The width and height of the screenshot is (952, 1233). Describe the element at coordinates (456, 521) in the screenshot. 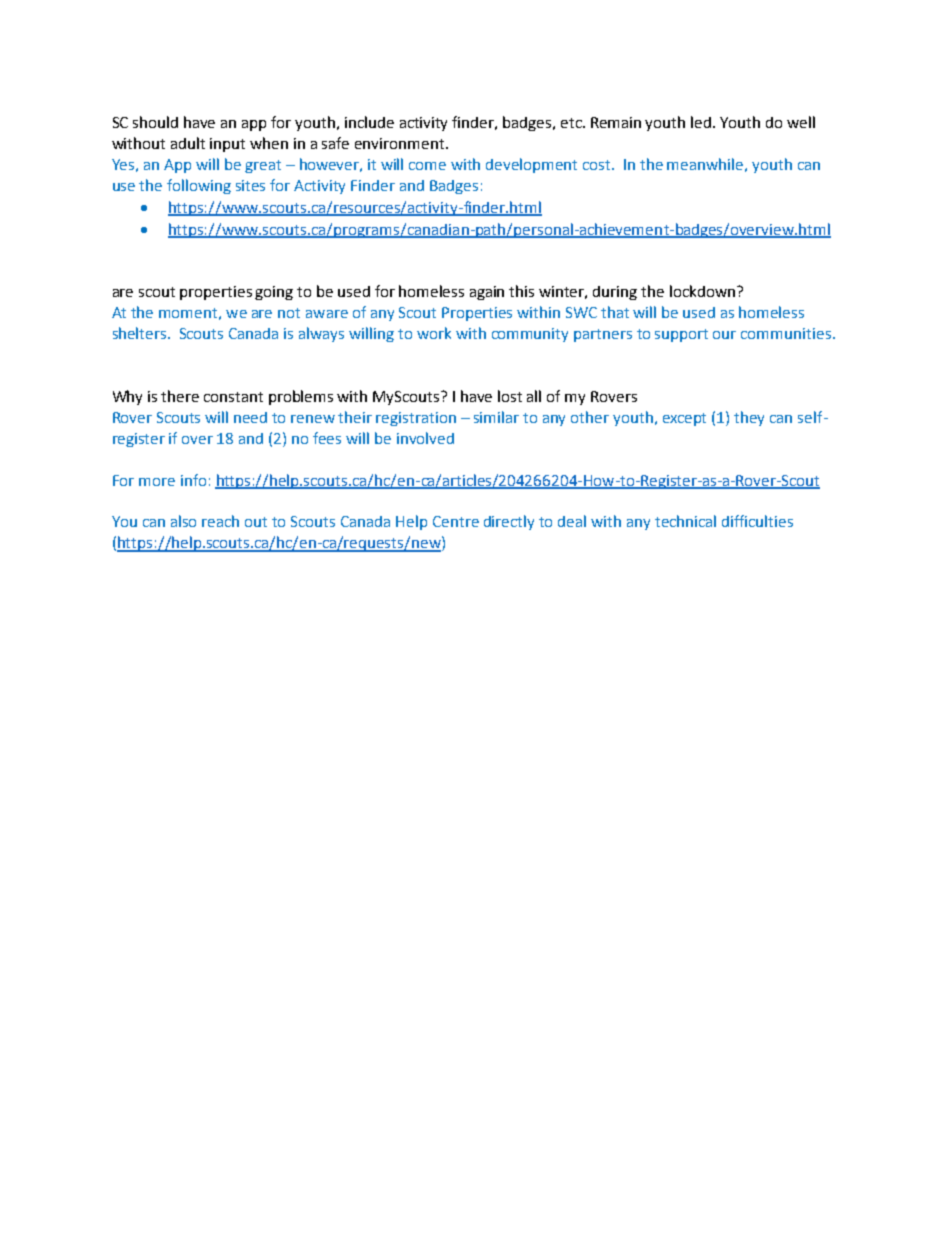

I see `Centre` at that location.
